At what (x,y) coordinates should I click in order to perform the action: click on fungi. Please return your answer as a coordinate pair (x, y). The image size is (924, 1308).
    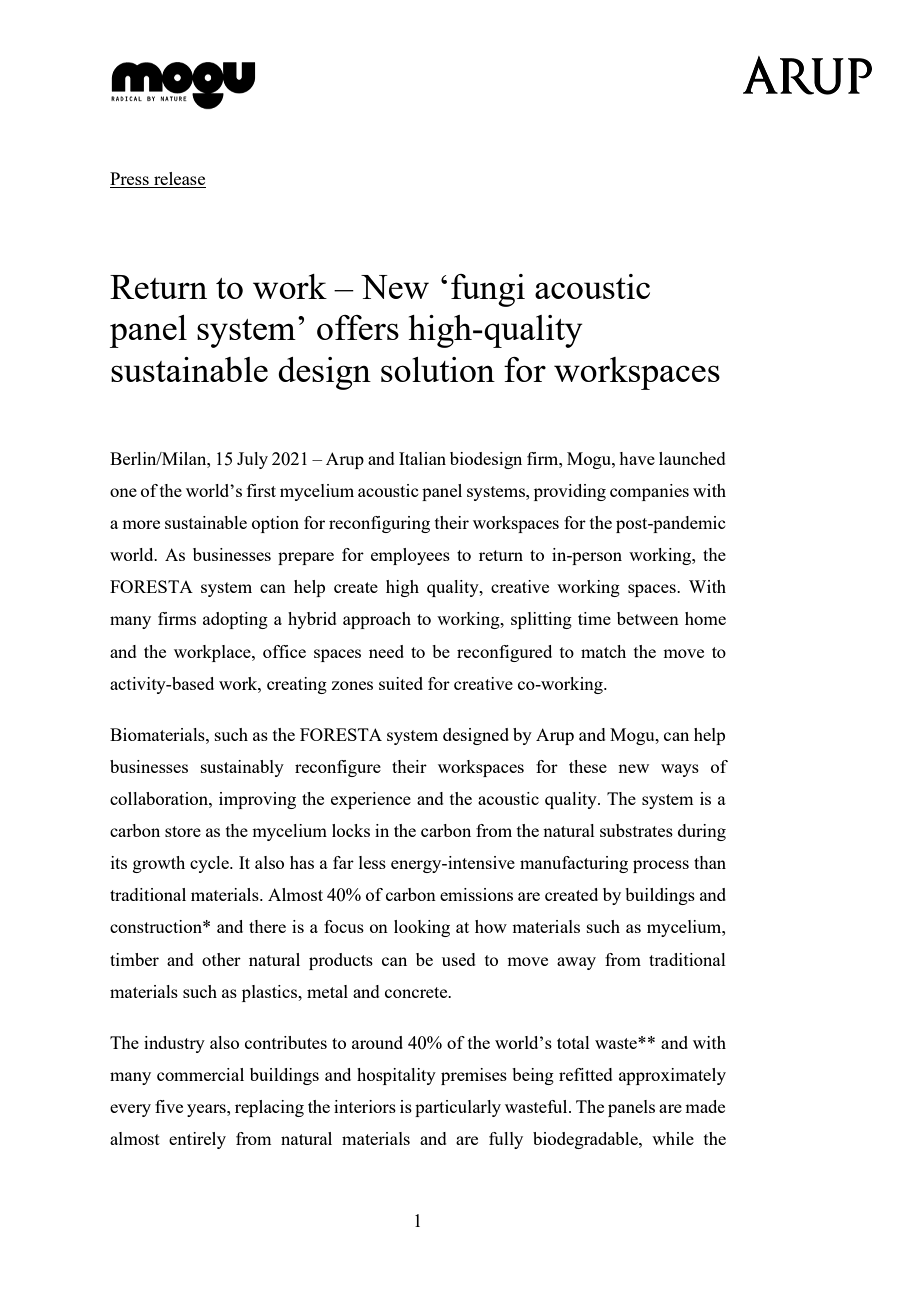
    Looking at the image, I should click on (488, 290).
